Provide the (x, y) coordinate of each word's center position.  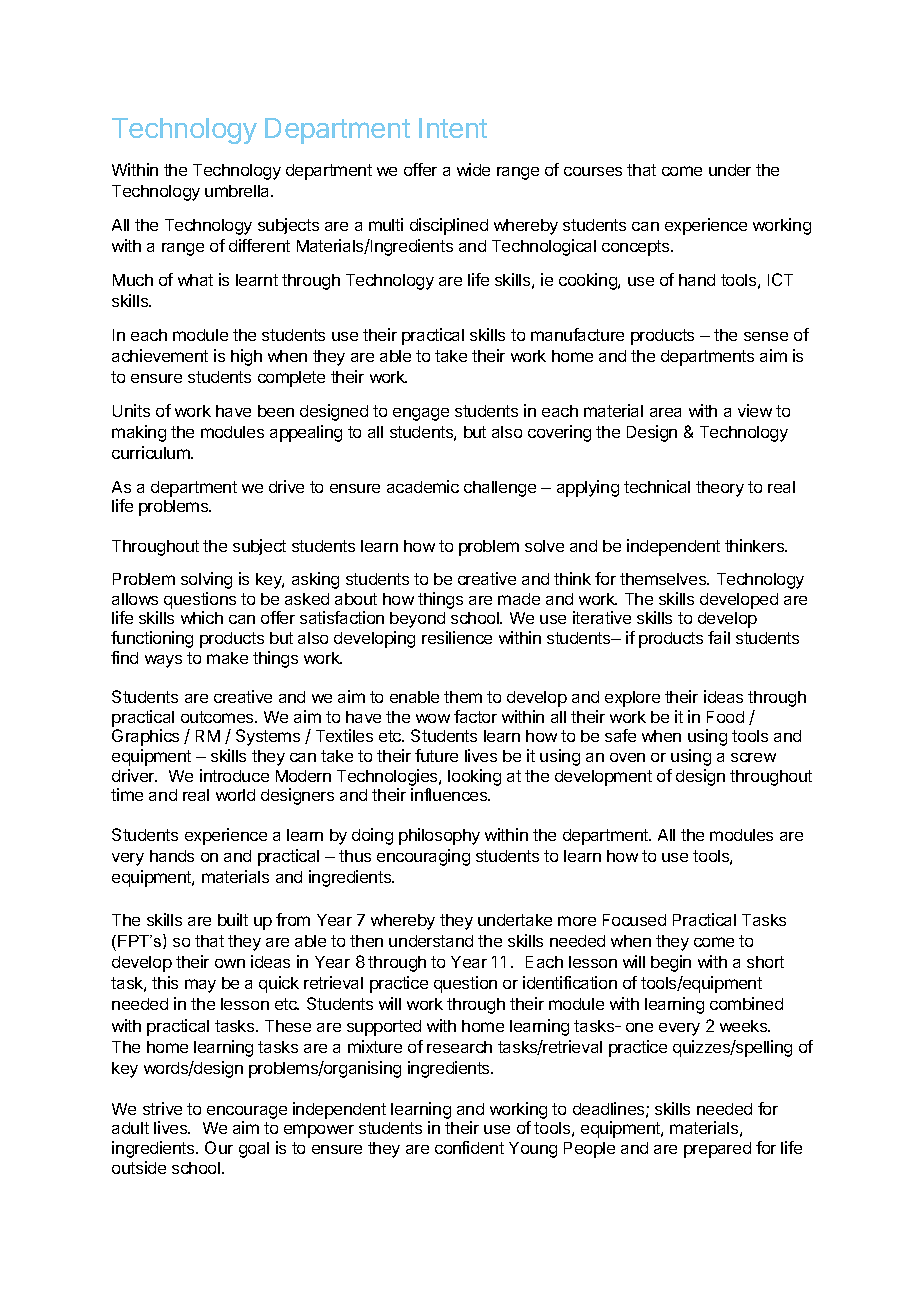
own (230, 963)
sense (766, 336)
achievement (160, 355)
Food (725, 717)
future (436, 755)
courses (593, 171)
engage (421, 414)
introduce (234, 775)
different (259, 245)
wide (473, 169)
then (366, 941)
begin (671, 963)
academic (423, 486)
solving (206, 580)
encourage (247, 1114)
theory (720, 489)
